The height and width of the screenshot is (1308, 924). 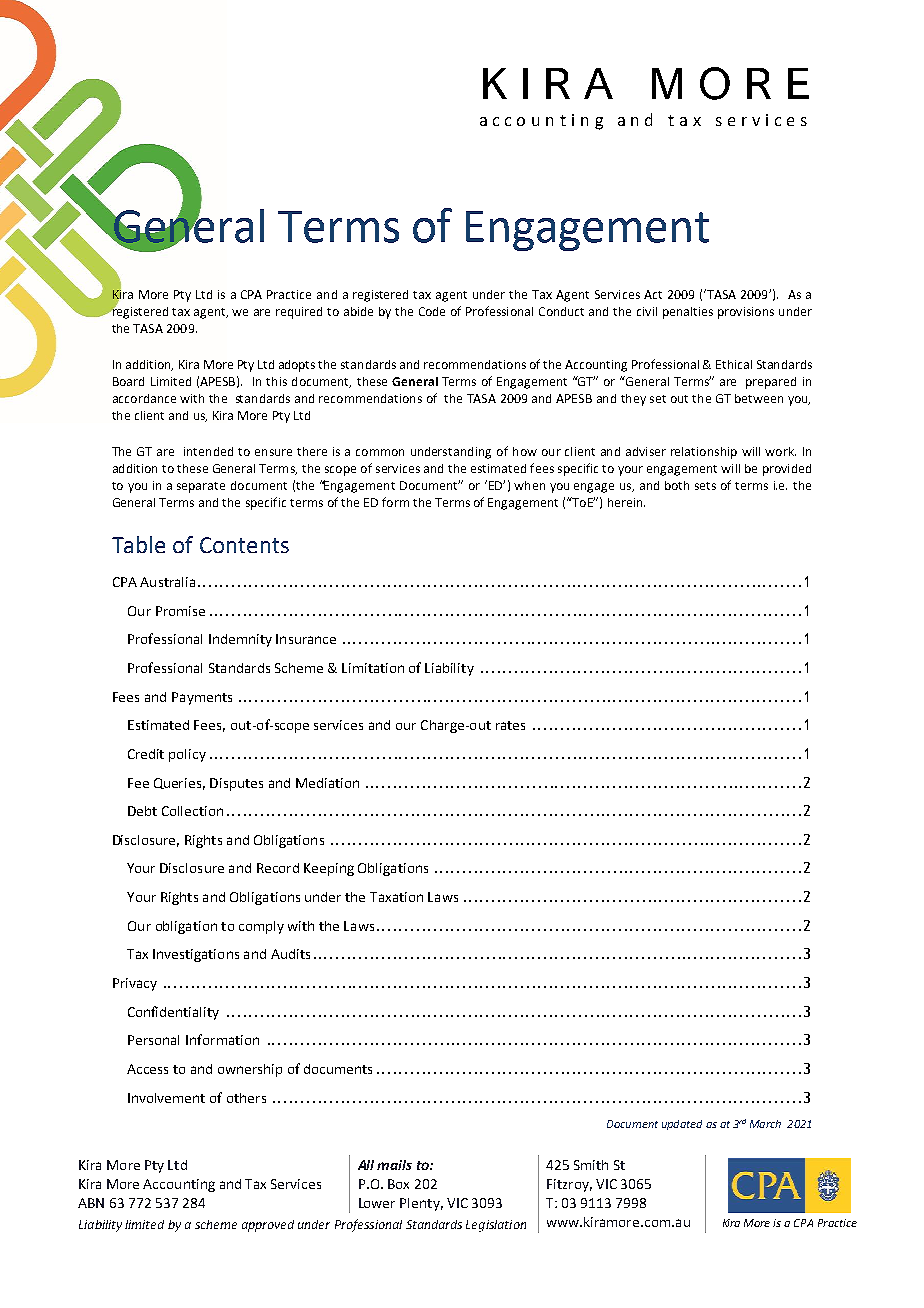 I want to click on Taxation, so click(x=396, y=897).
